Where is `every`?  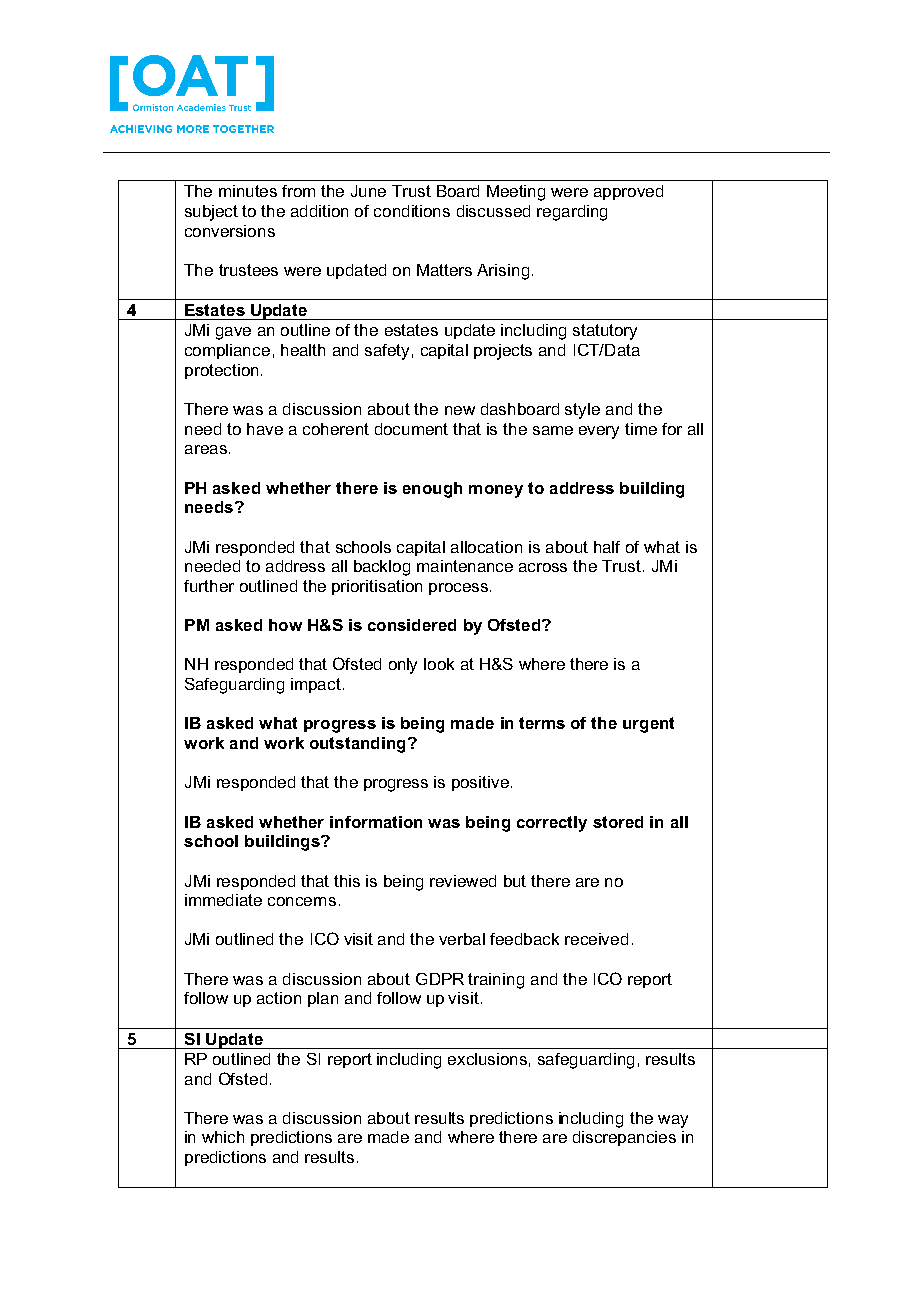
every is located at coordinates (599, 432).
